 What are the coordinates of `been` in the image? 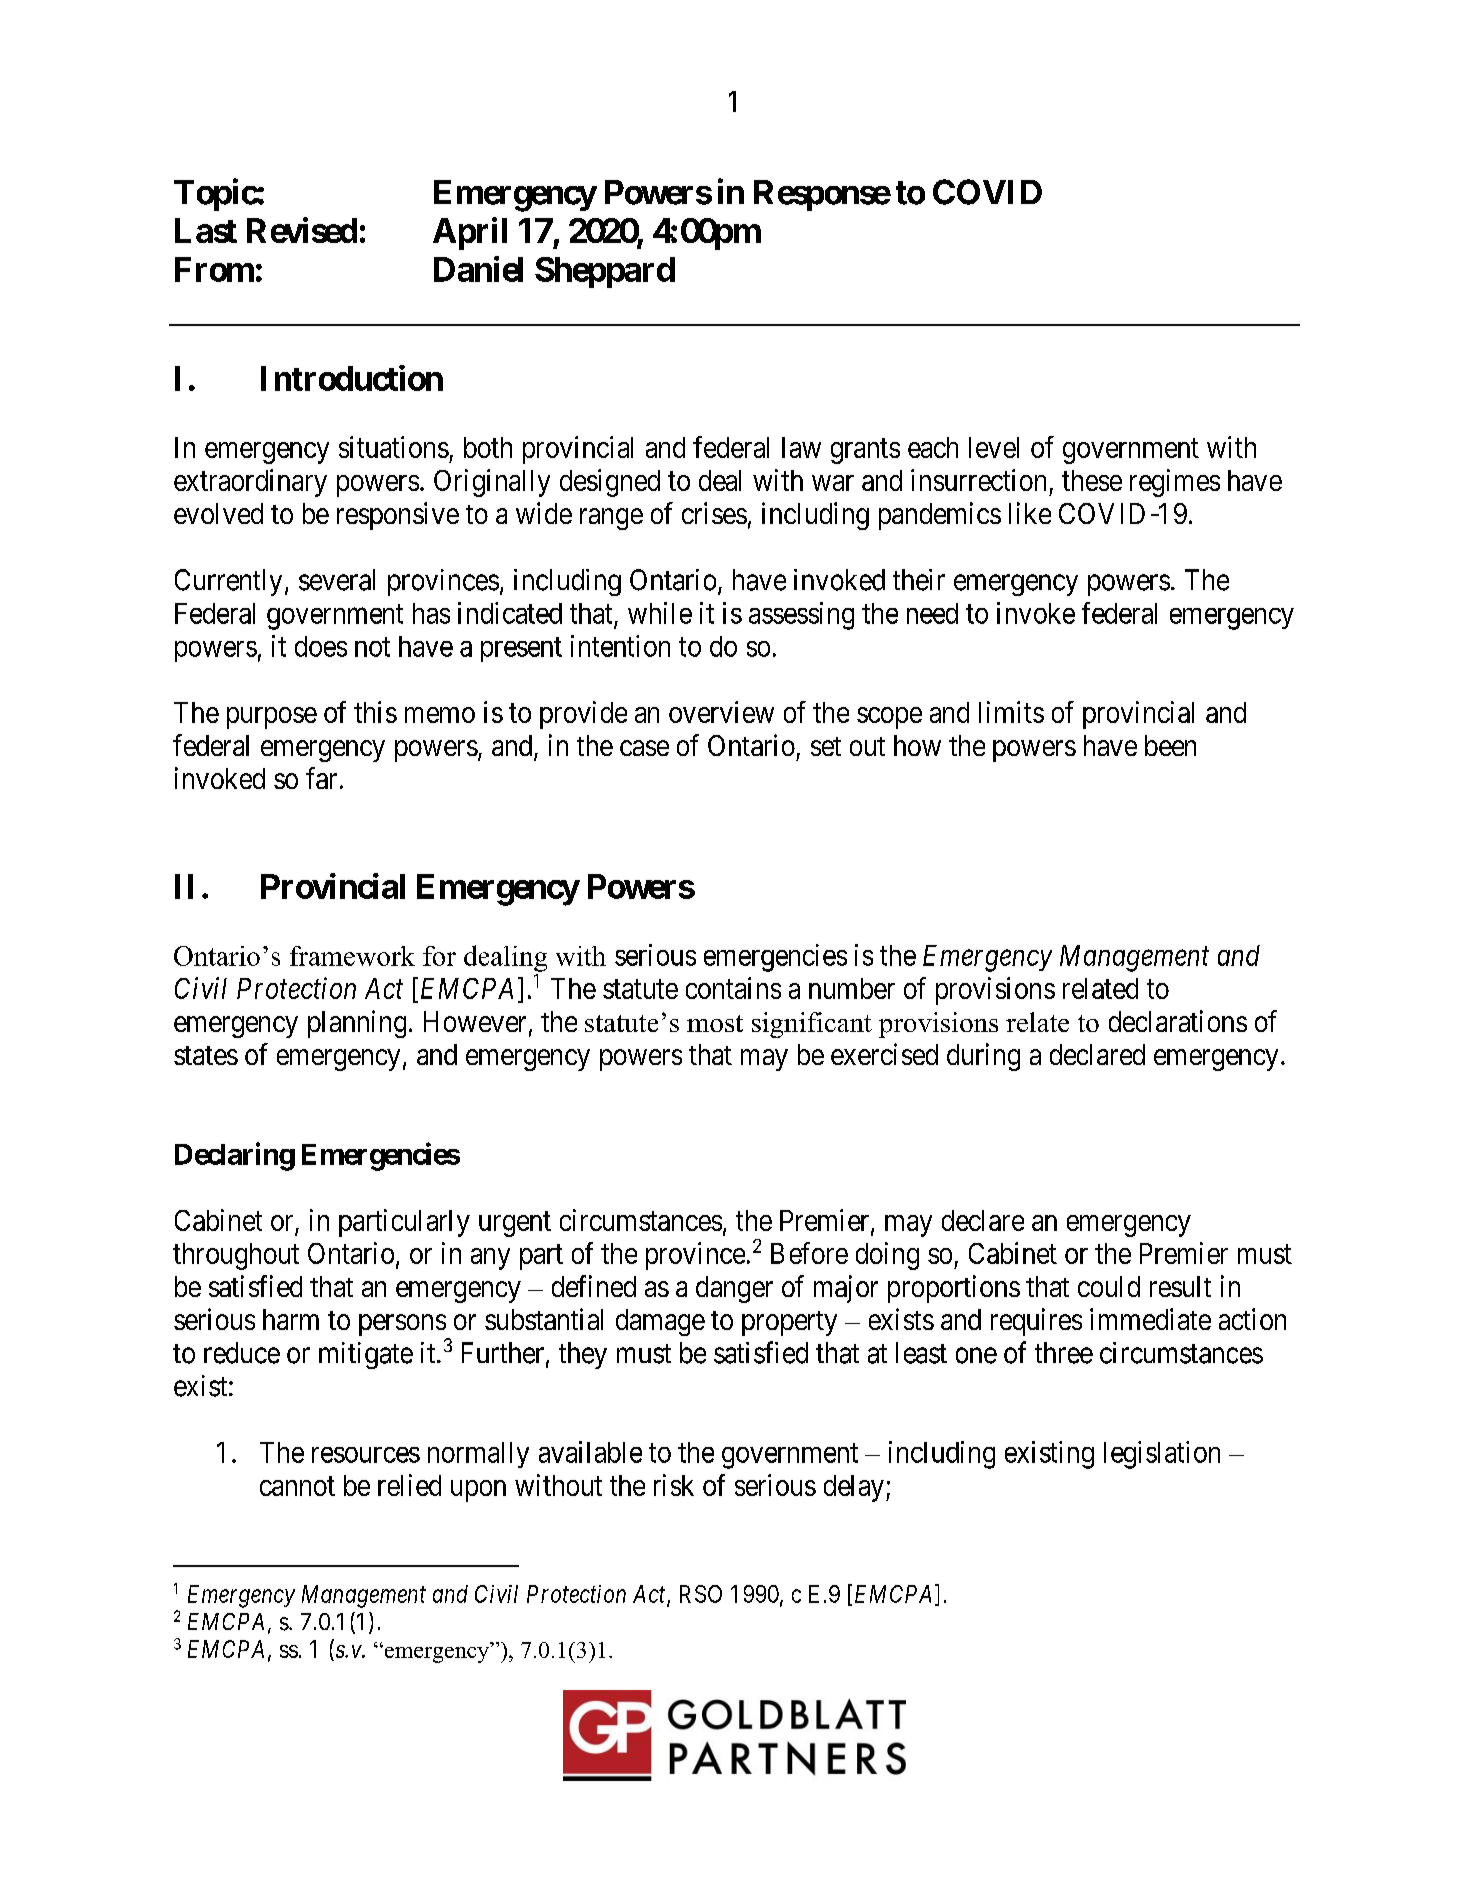 It's located at (1170, 745).
